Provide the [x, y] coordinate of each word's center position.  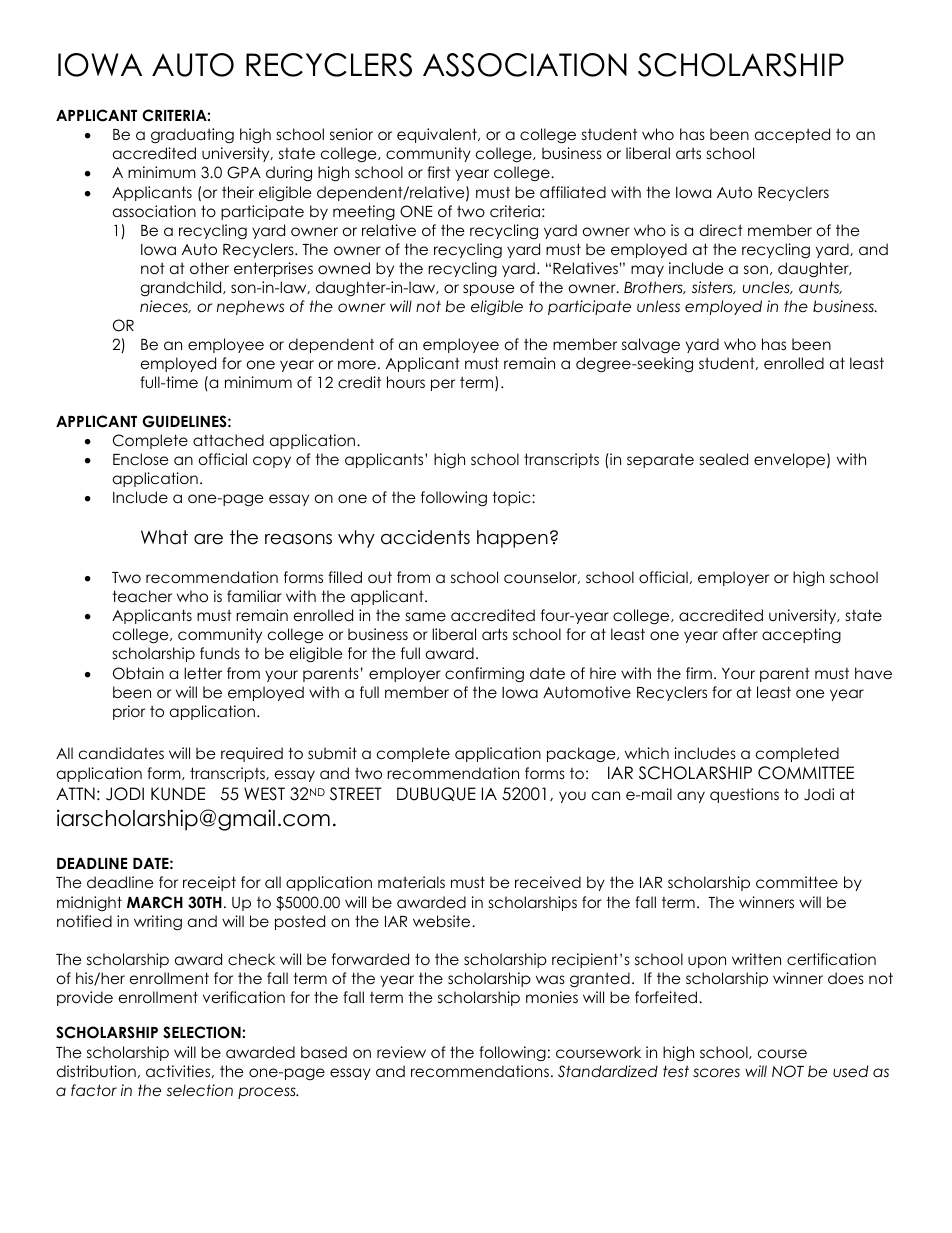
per [443, 385]
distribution [96, 1071]
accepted [792, 135]
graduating [192, 136]
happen [512, 539]
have [873, 673]
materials [411, 882]
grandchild [182, 288]
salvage [651, 346]
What [164, 537]
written [756, 959]
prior [129, 712]
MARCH [155, 902]
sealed [724, 459]
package [582, 755]
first [439, 172]
